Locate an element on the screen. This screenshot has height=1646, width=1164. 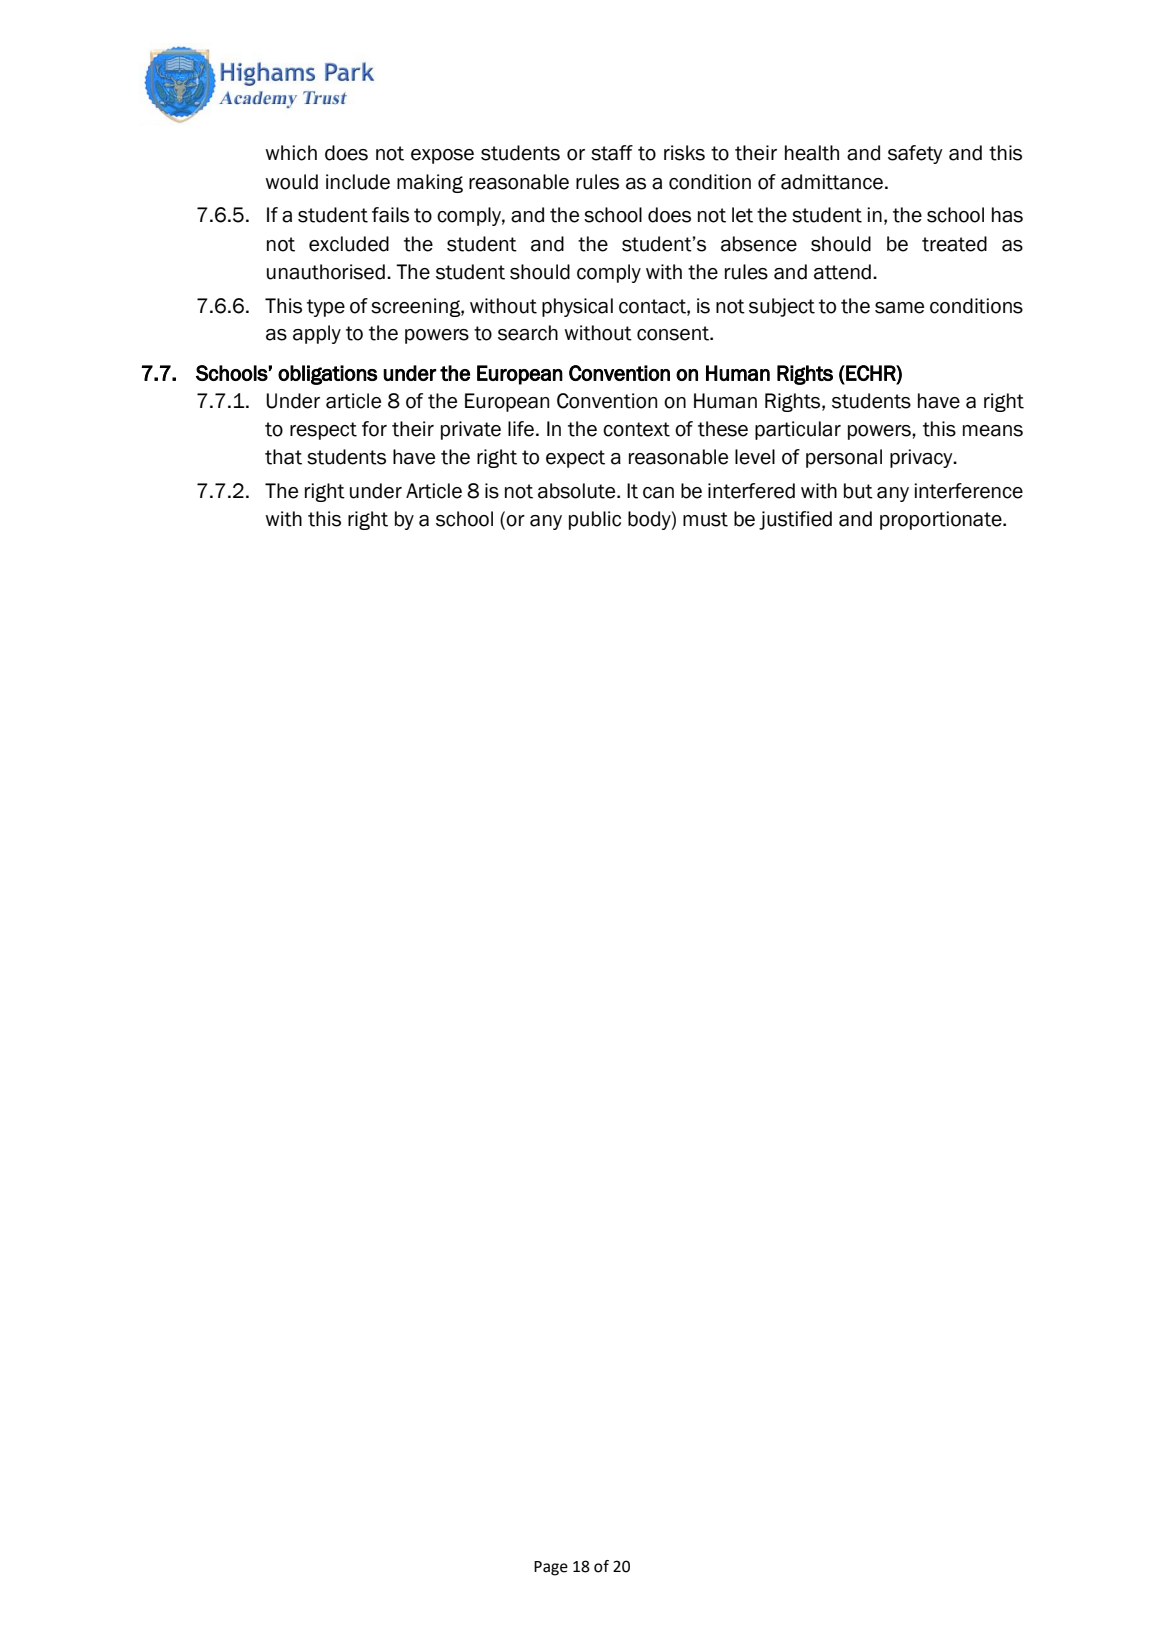
must is located at coordinates (705, 519).
